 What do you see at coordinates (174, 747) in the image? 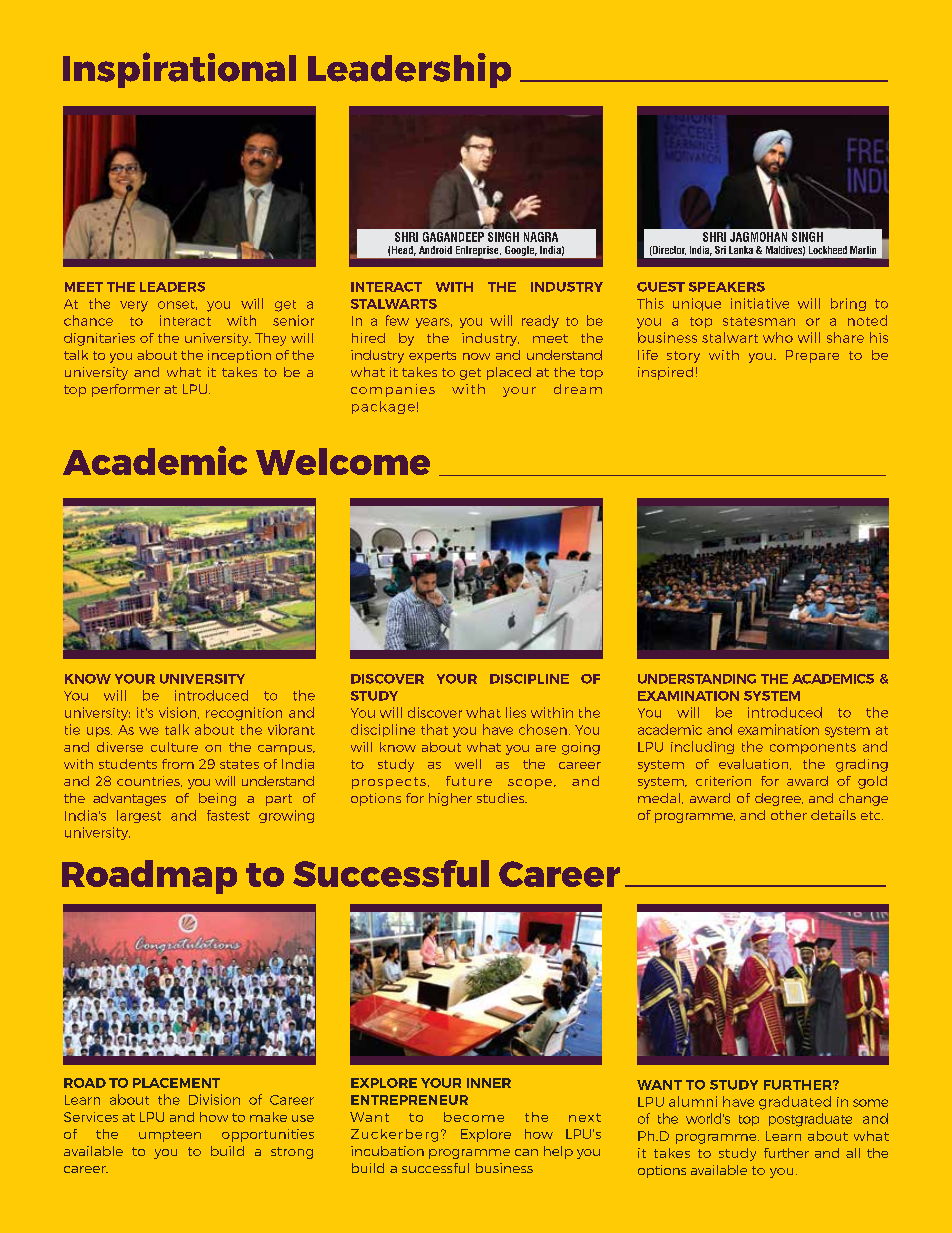
I see `culture` at bounding box center [174, 747].
